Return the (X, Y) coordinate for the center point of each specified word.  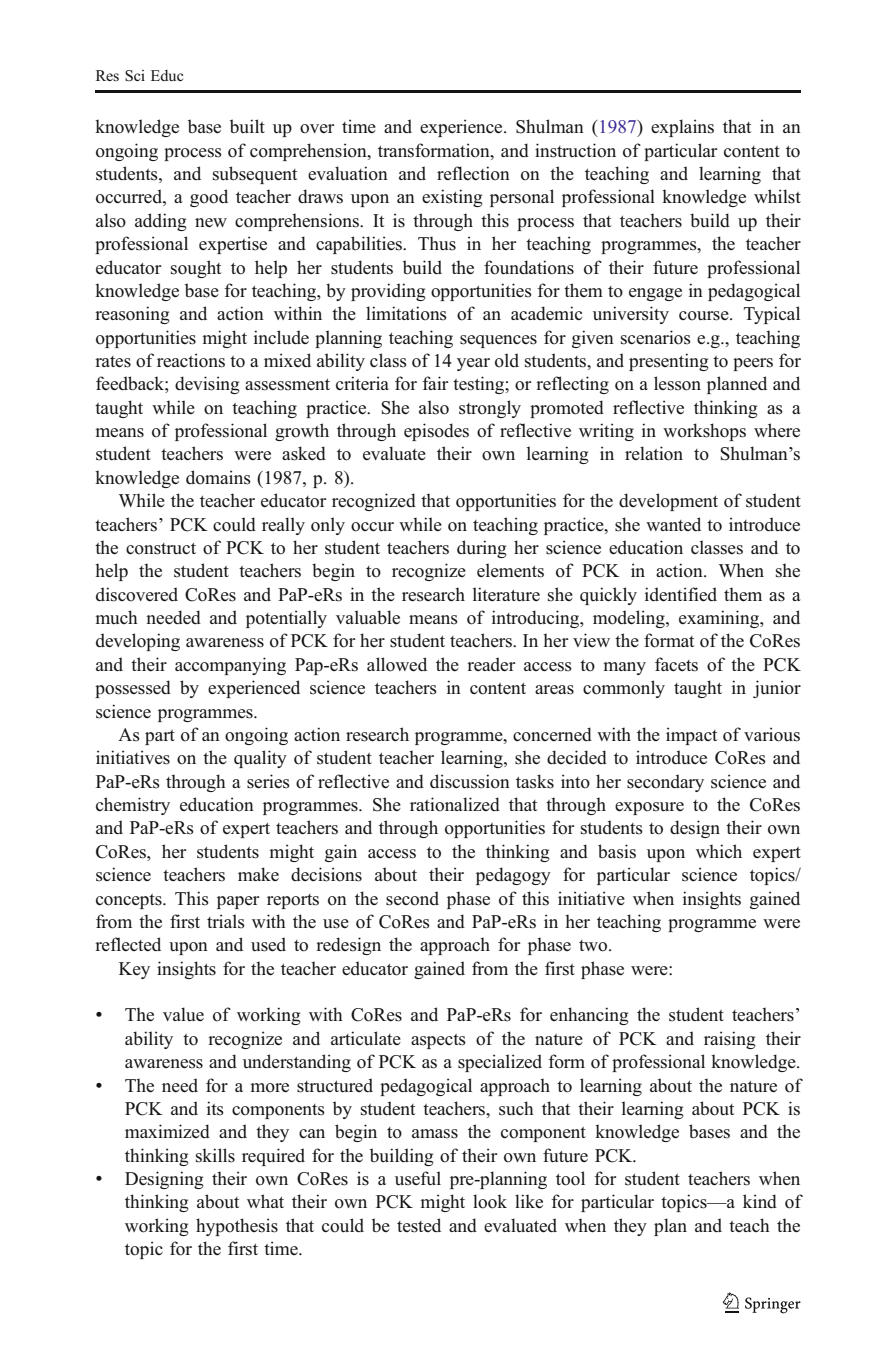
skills (215, 1155)
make (258, 874)
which (719, 851)
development (668, 502)
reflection (473, 173)
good (209, 198)
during (482, 549)
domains (218, 477)
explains (682, 128)
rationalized (455, 804)
